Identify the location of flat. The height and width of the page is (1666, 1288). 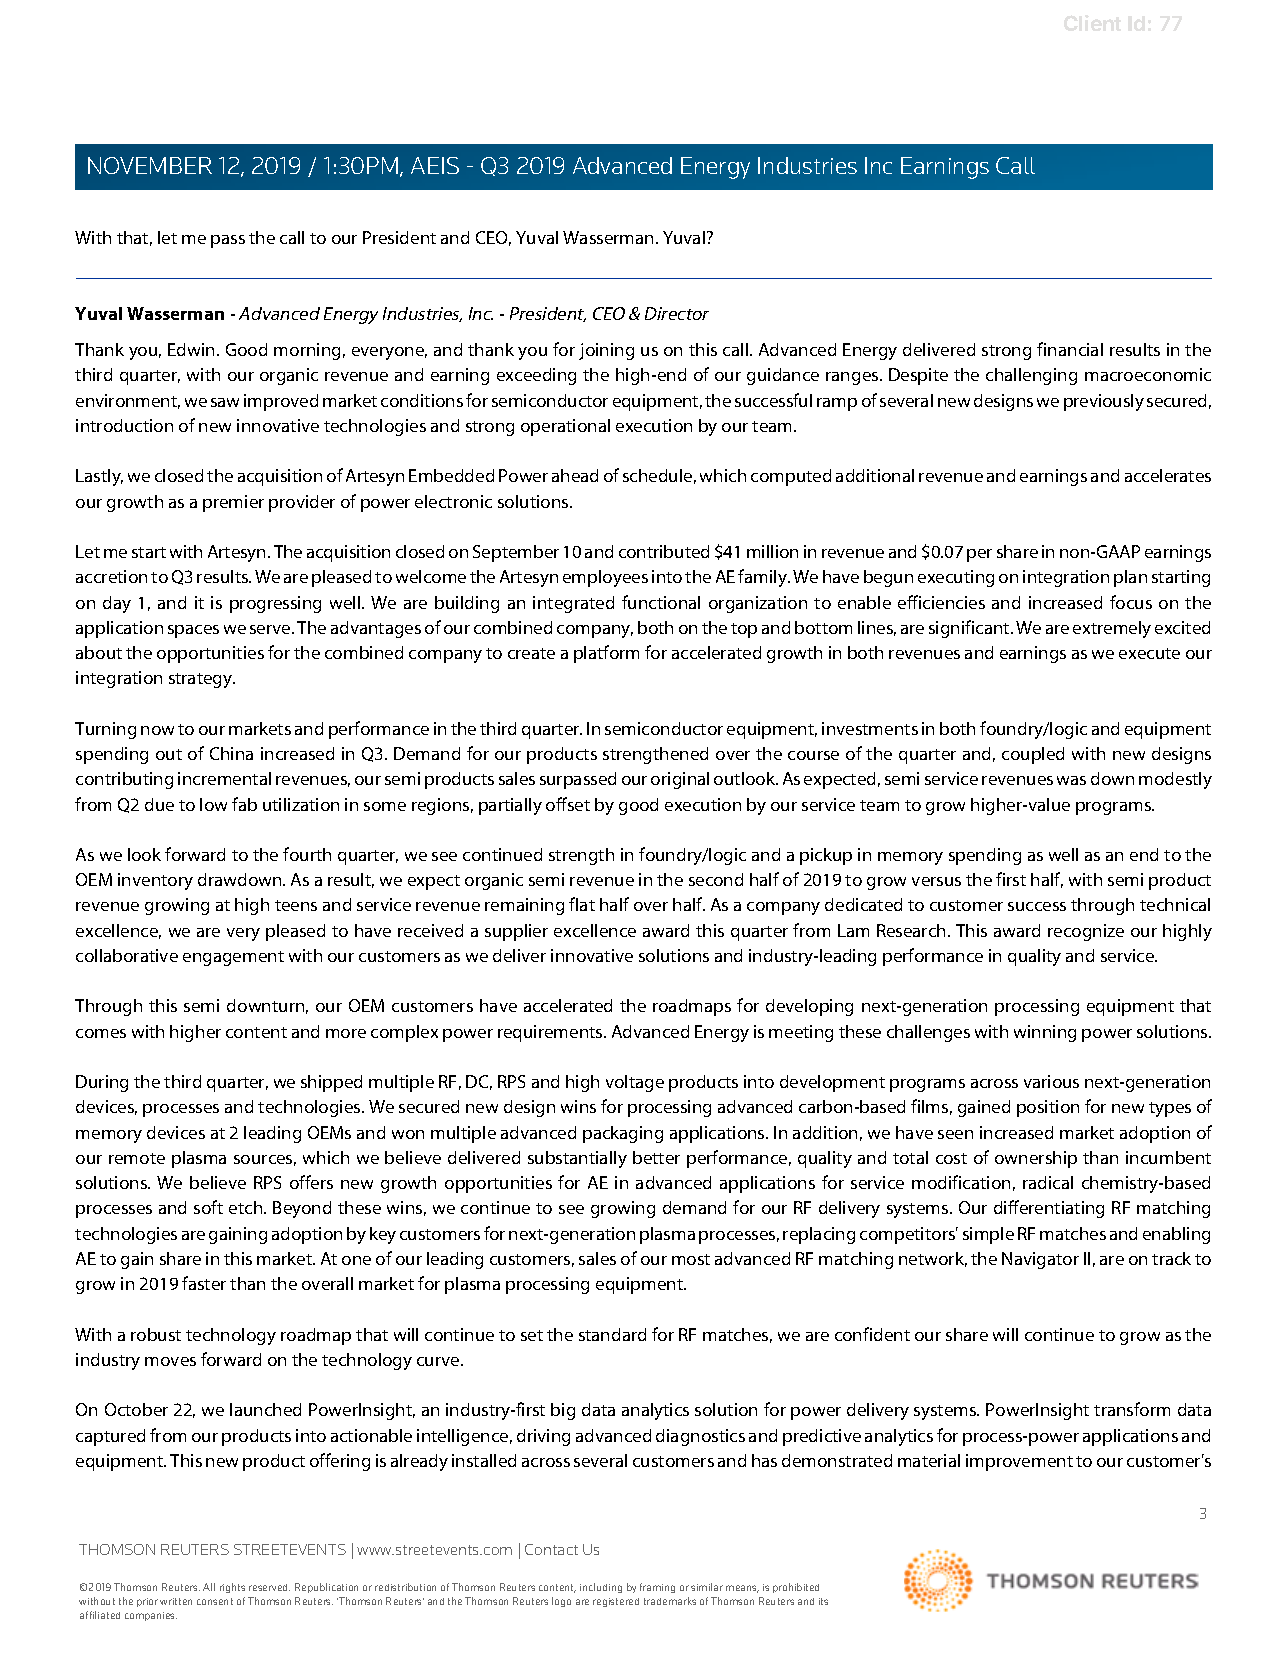
(582, 904).
